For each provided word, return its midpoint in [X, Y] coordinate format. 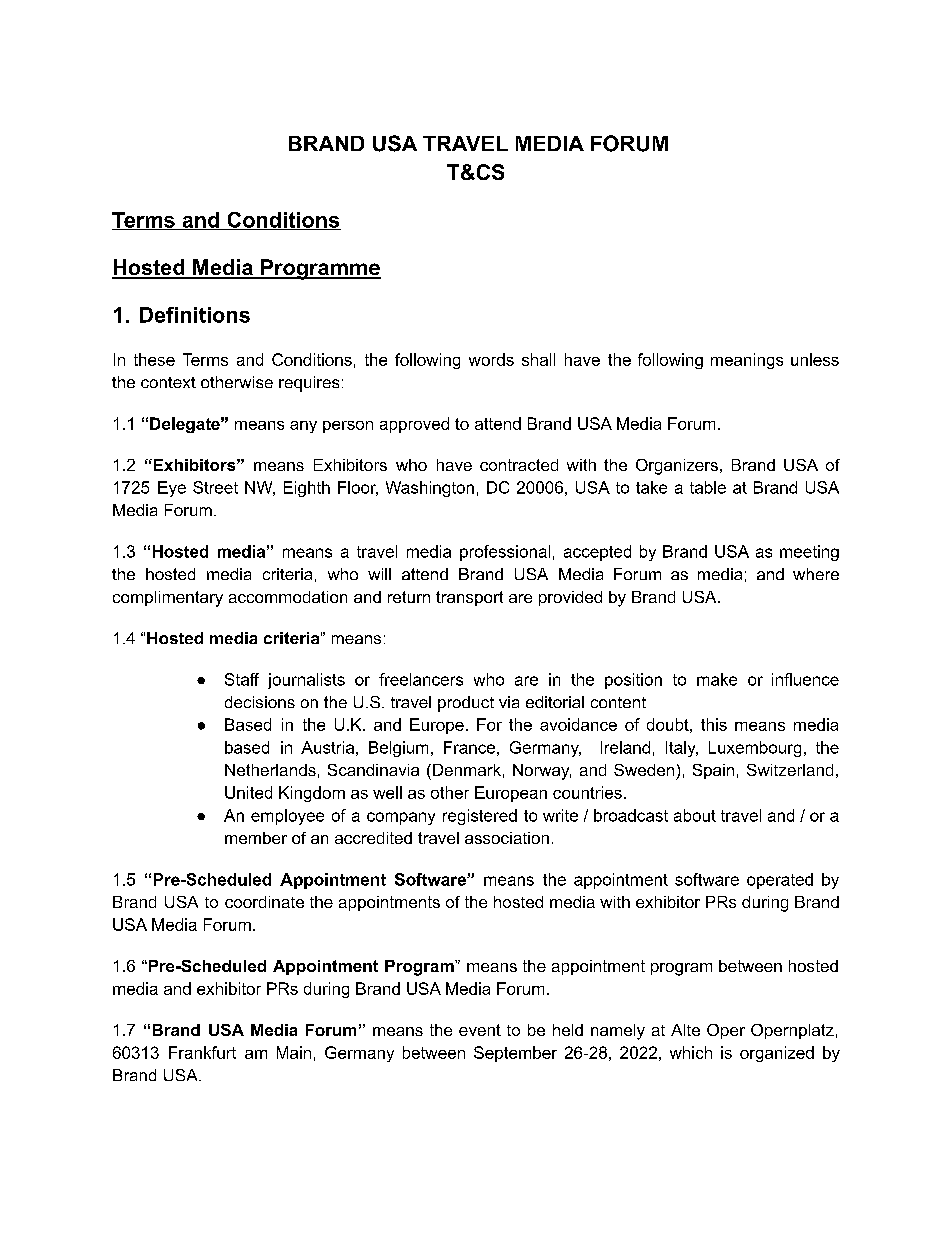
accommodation [288, 597]
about [695, 815]
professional [505, 553]
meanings [747, 361]
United [248, 792]
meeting [809, 553]
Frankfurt [202, 1052]
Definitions [195, 315]
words [491, 359]
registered [480, 817]
